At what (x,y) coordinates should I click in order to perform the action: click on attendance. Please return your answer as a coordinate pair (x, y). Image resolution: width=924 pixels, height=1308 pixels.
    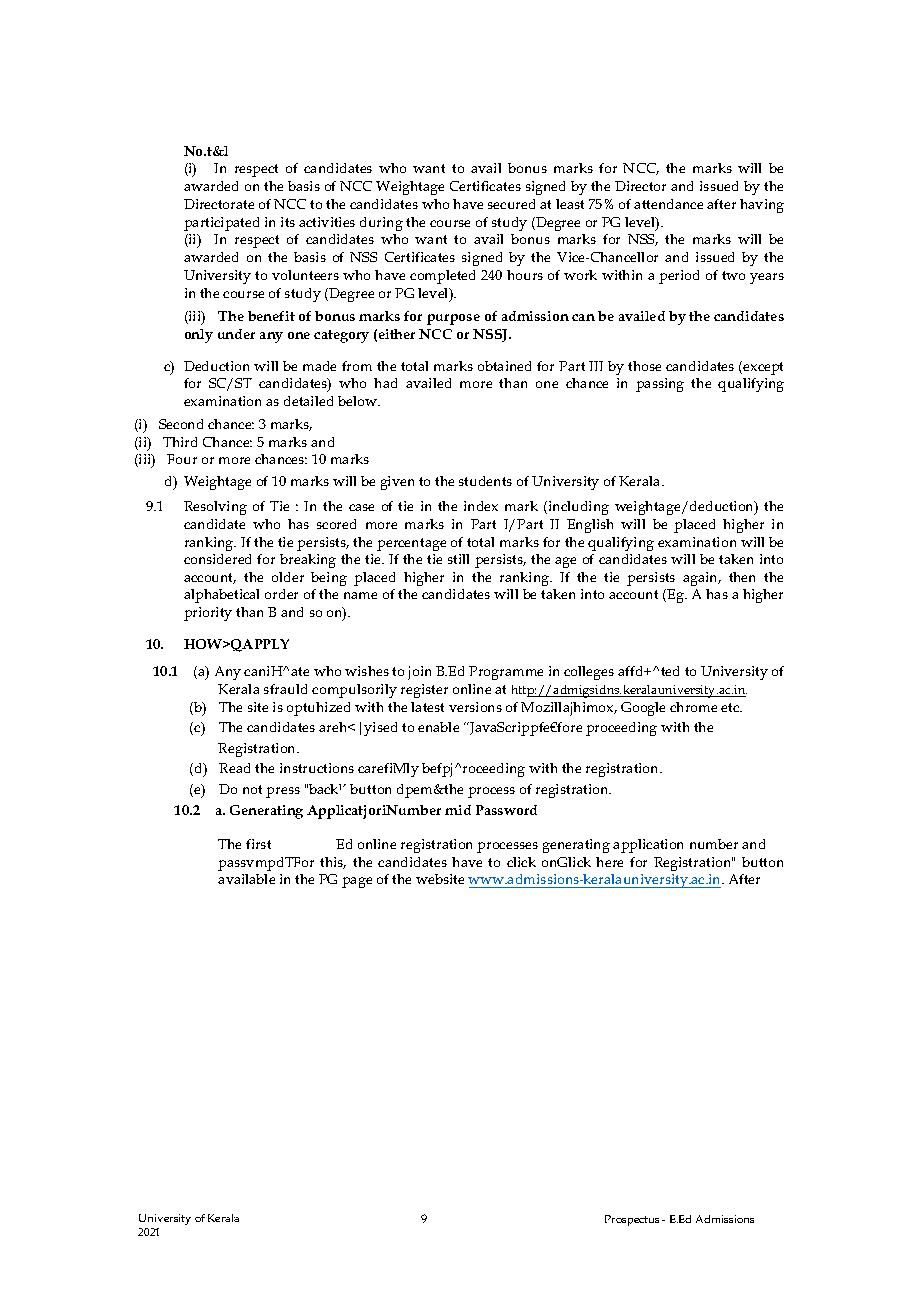
    Looking at the image, I should click on (668, 204).
